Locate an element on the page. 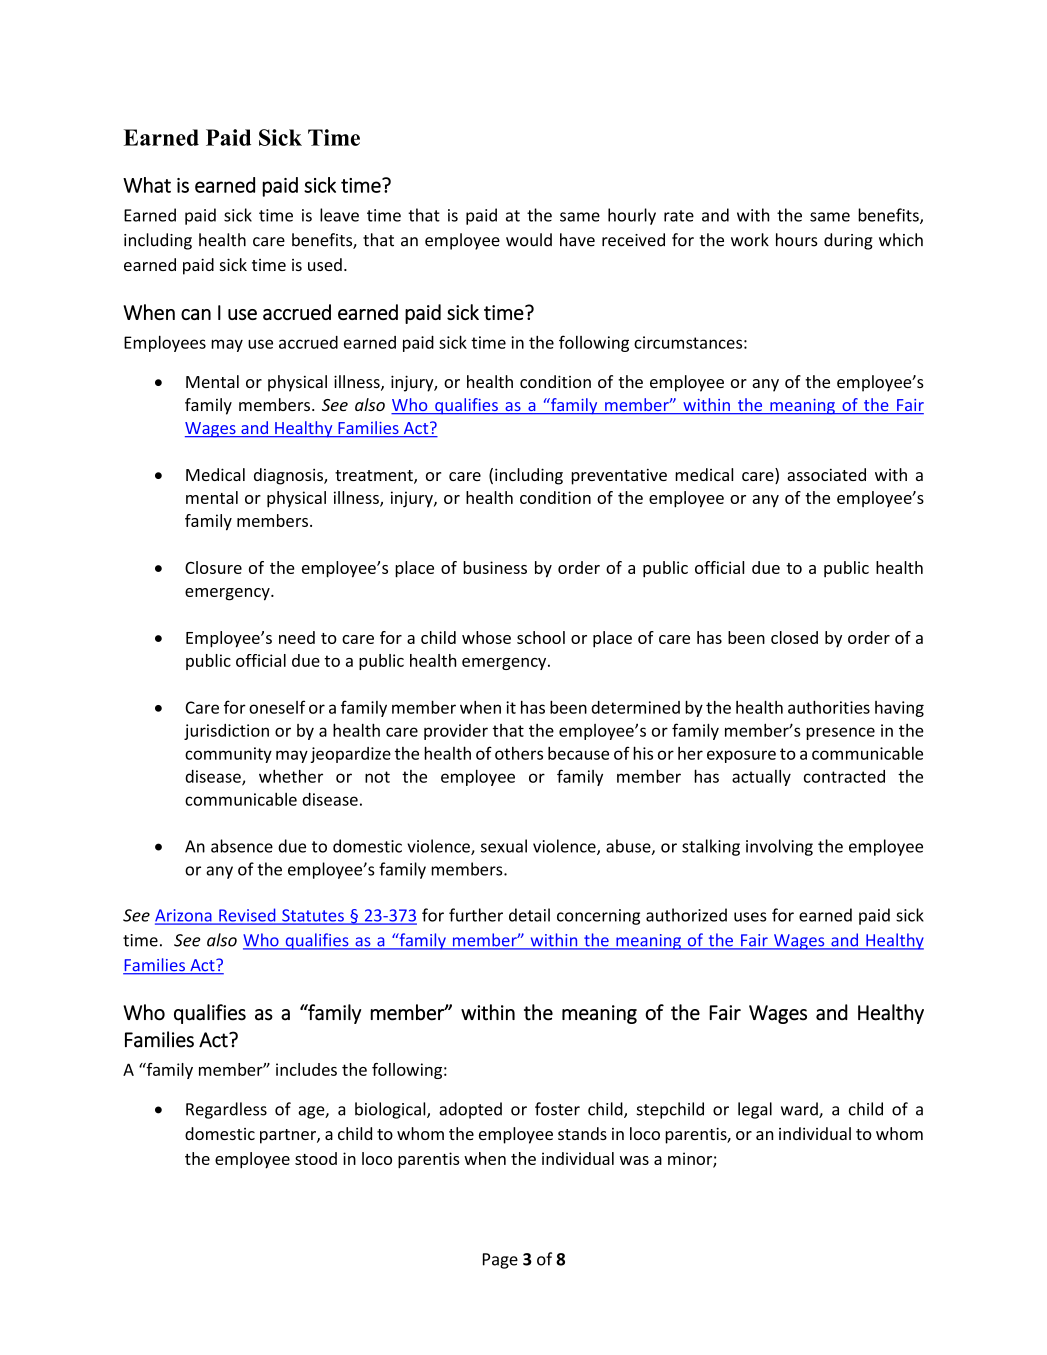  hours is located at coordinates (797, 240).
